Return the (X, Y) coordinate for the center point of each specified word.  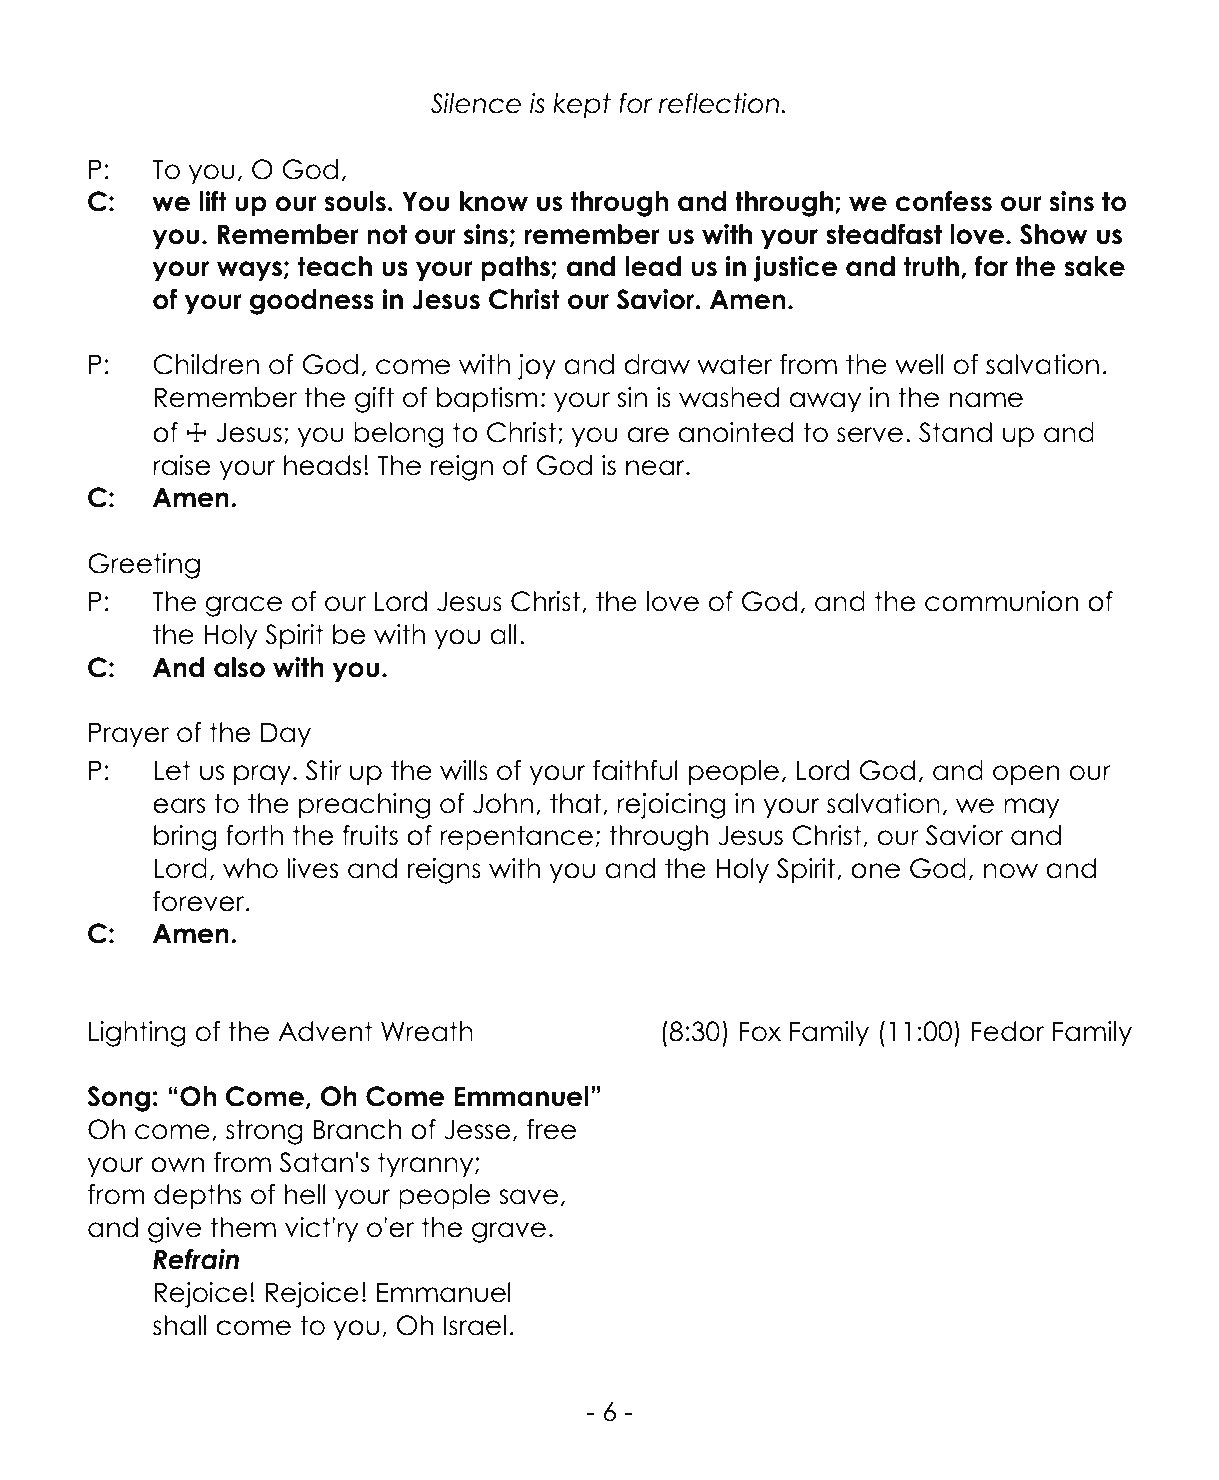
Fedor (1008, 1031)
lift (213, 201)
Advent (325, 1031)
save (528, 1197)
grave (509, 1232)
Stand (955, 432)
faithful (635, 770)
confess (944, 201)
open (1026, 775)
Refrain (196, 1259)
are (648, 435)
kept (582, 105)
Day (286, 735)
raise (182, 465)
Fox (760, 1032)
